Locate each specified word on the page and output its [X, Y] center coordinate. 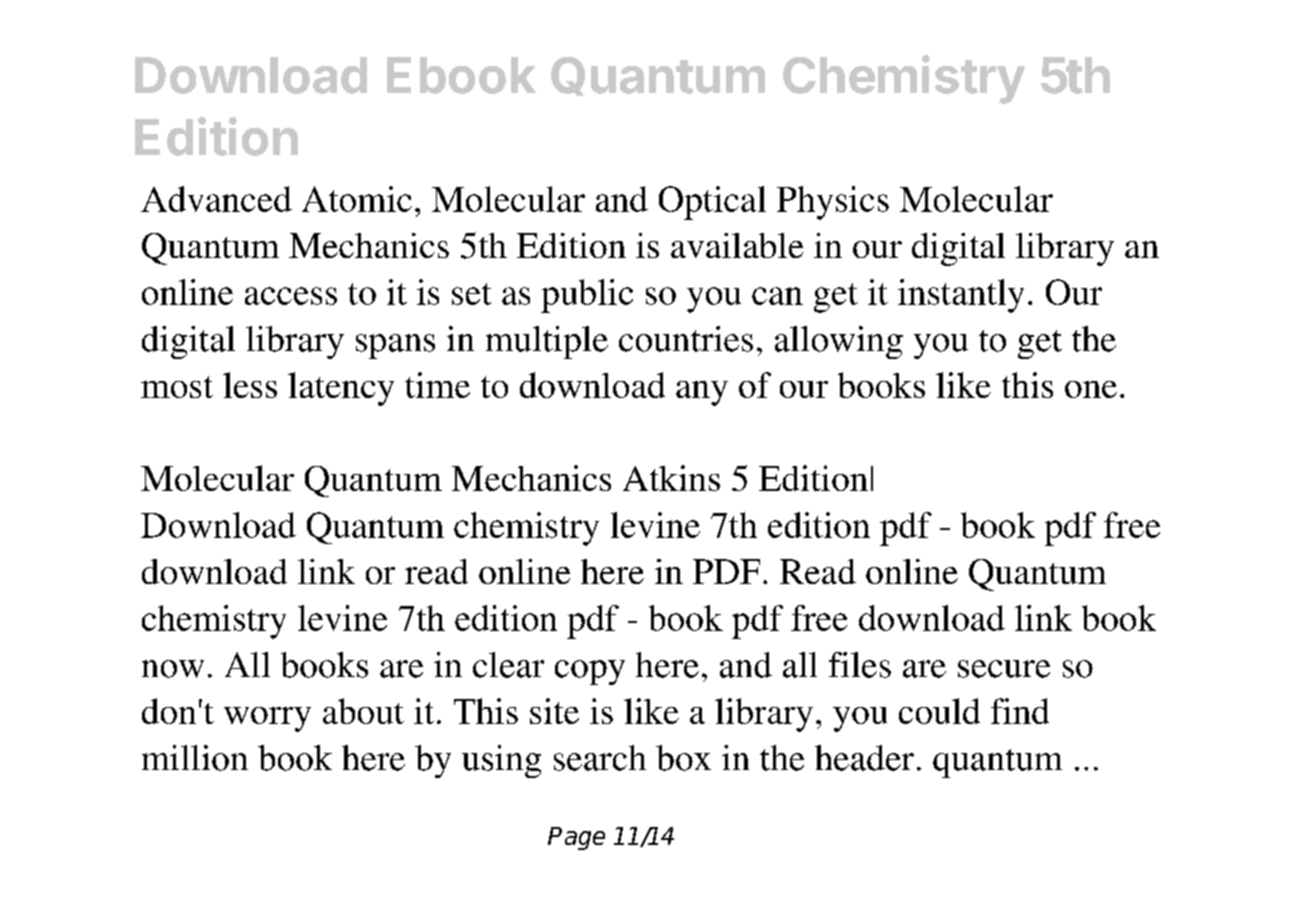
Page [576, 838]
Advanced [216, 199]
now [173, 669]
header [864, 758]
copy [590, 672]
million [195, 758]
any [702, 393]
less [250, 385]
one [1091, 389]
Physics [833, 203]
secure [1004, 669]
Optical [712, 203]
